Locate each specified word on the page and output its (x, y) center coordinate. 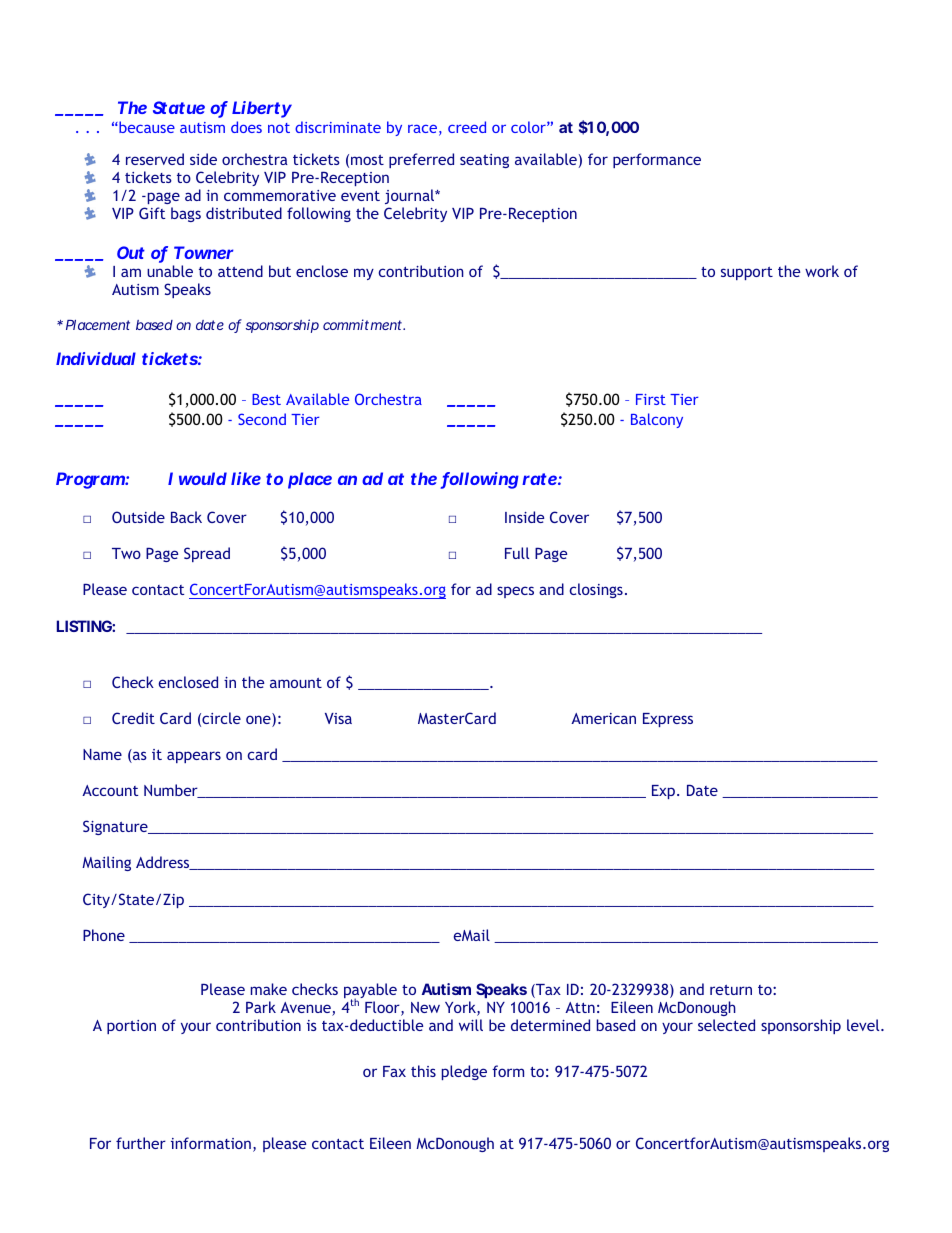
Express (668, 720)
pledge (464, 1072)
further (141, 1143)
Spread (207, 554)
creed (467, 127)
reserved (155, 159)
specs (515, 592)
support (747, 273)
